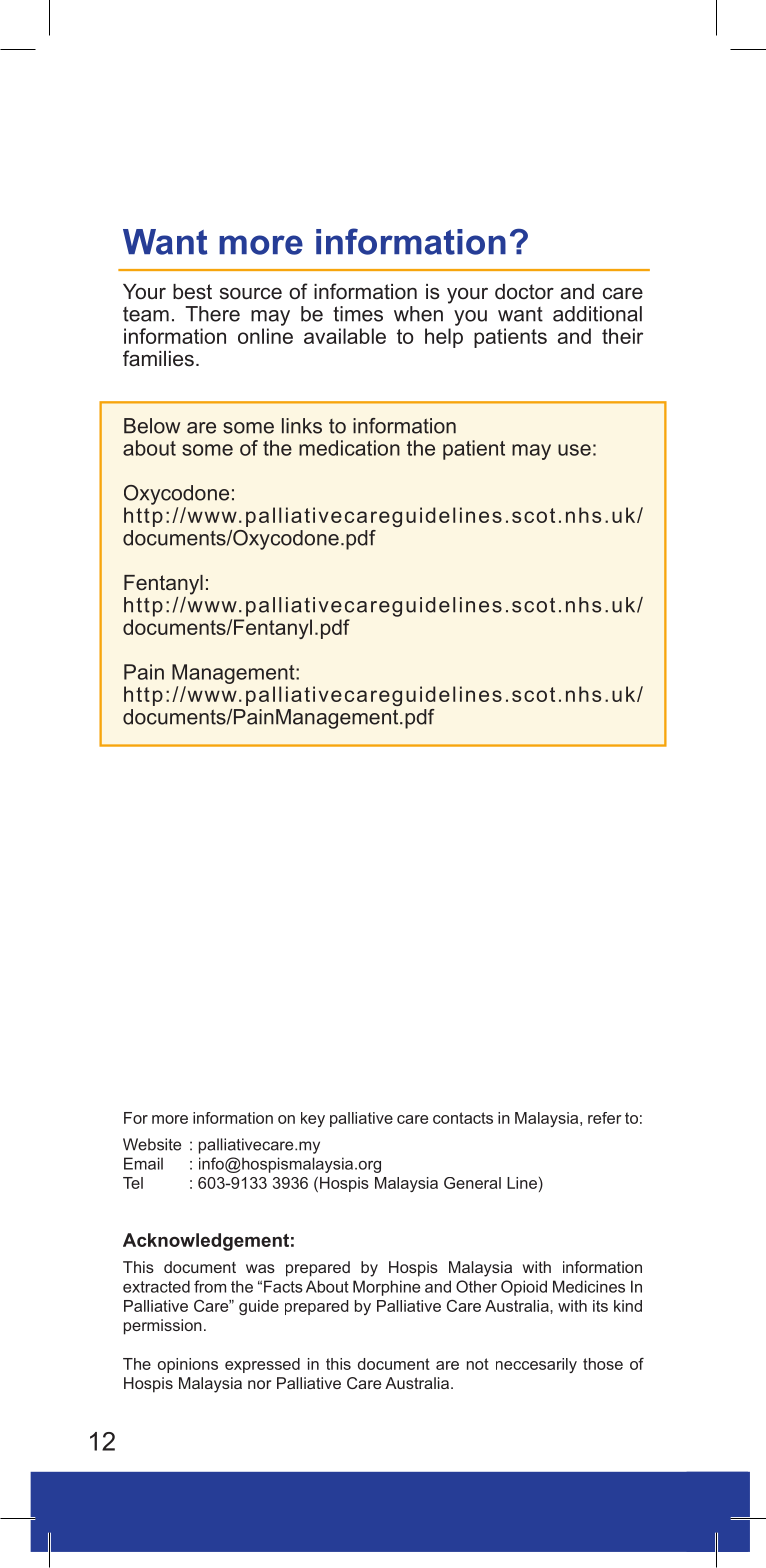 This screenshot has width=766, height=1568. Describe the element at coordinates (605, 1118) in the screenshot. I see `refer` at that location.
